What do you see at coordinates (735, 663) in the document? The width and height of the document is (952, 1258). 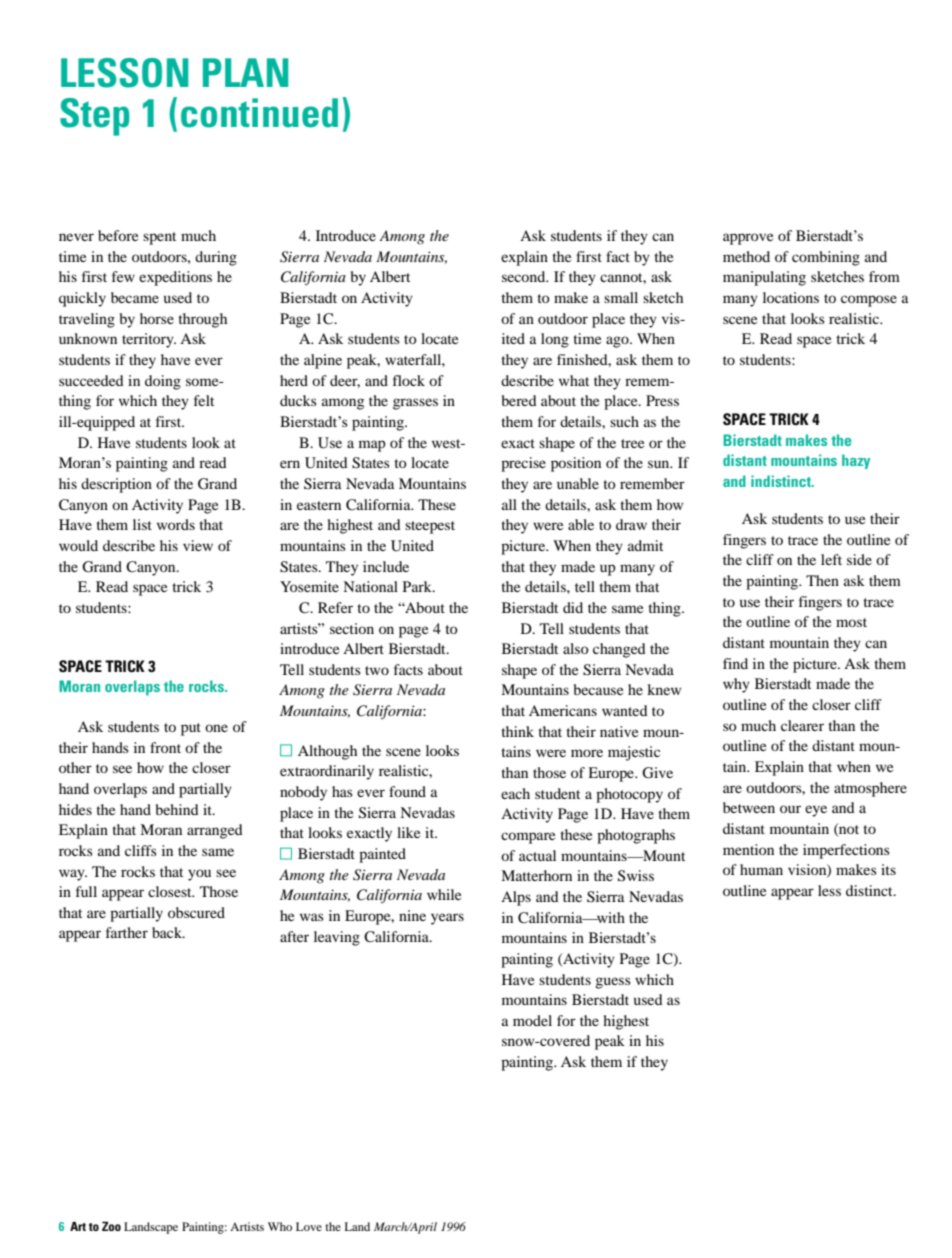 I see `find` at bounding box center [735, 663].
